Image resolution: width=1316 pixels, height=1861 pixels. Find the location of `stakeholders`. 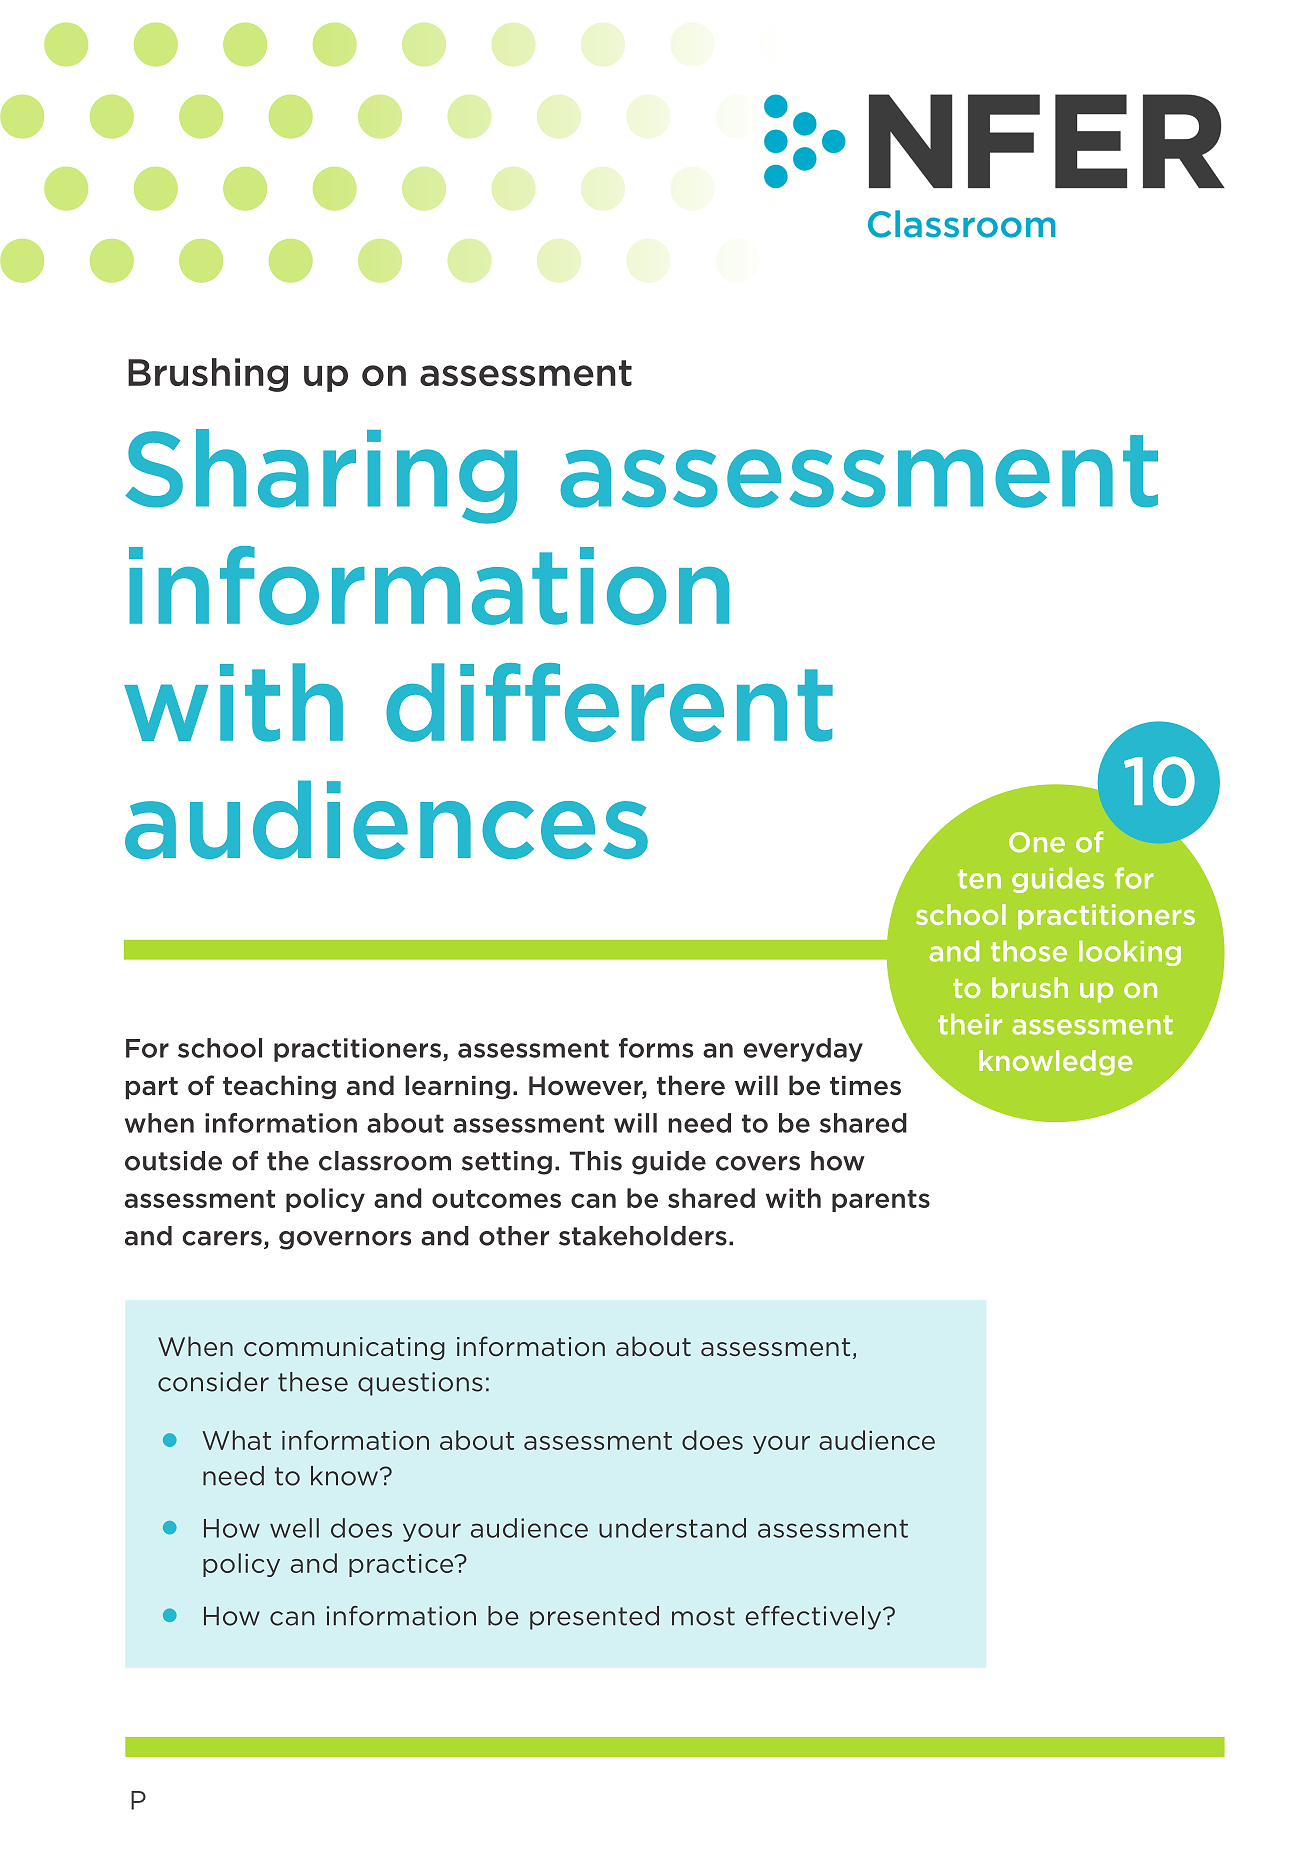

stakeholders is located at coordinates (643, 1236).
